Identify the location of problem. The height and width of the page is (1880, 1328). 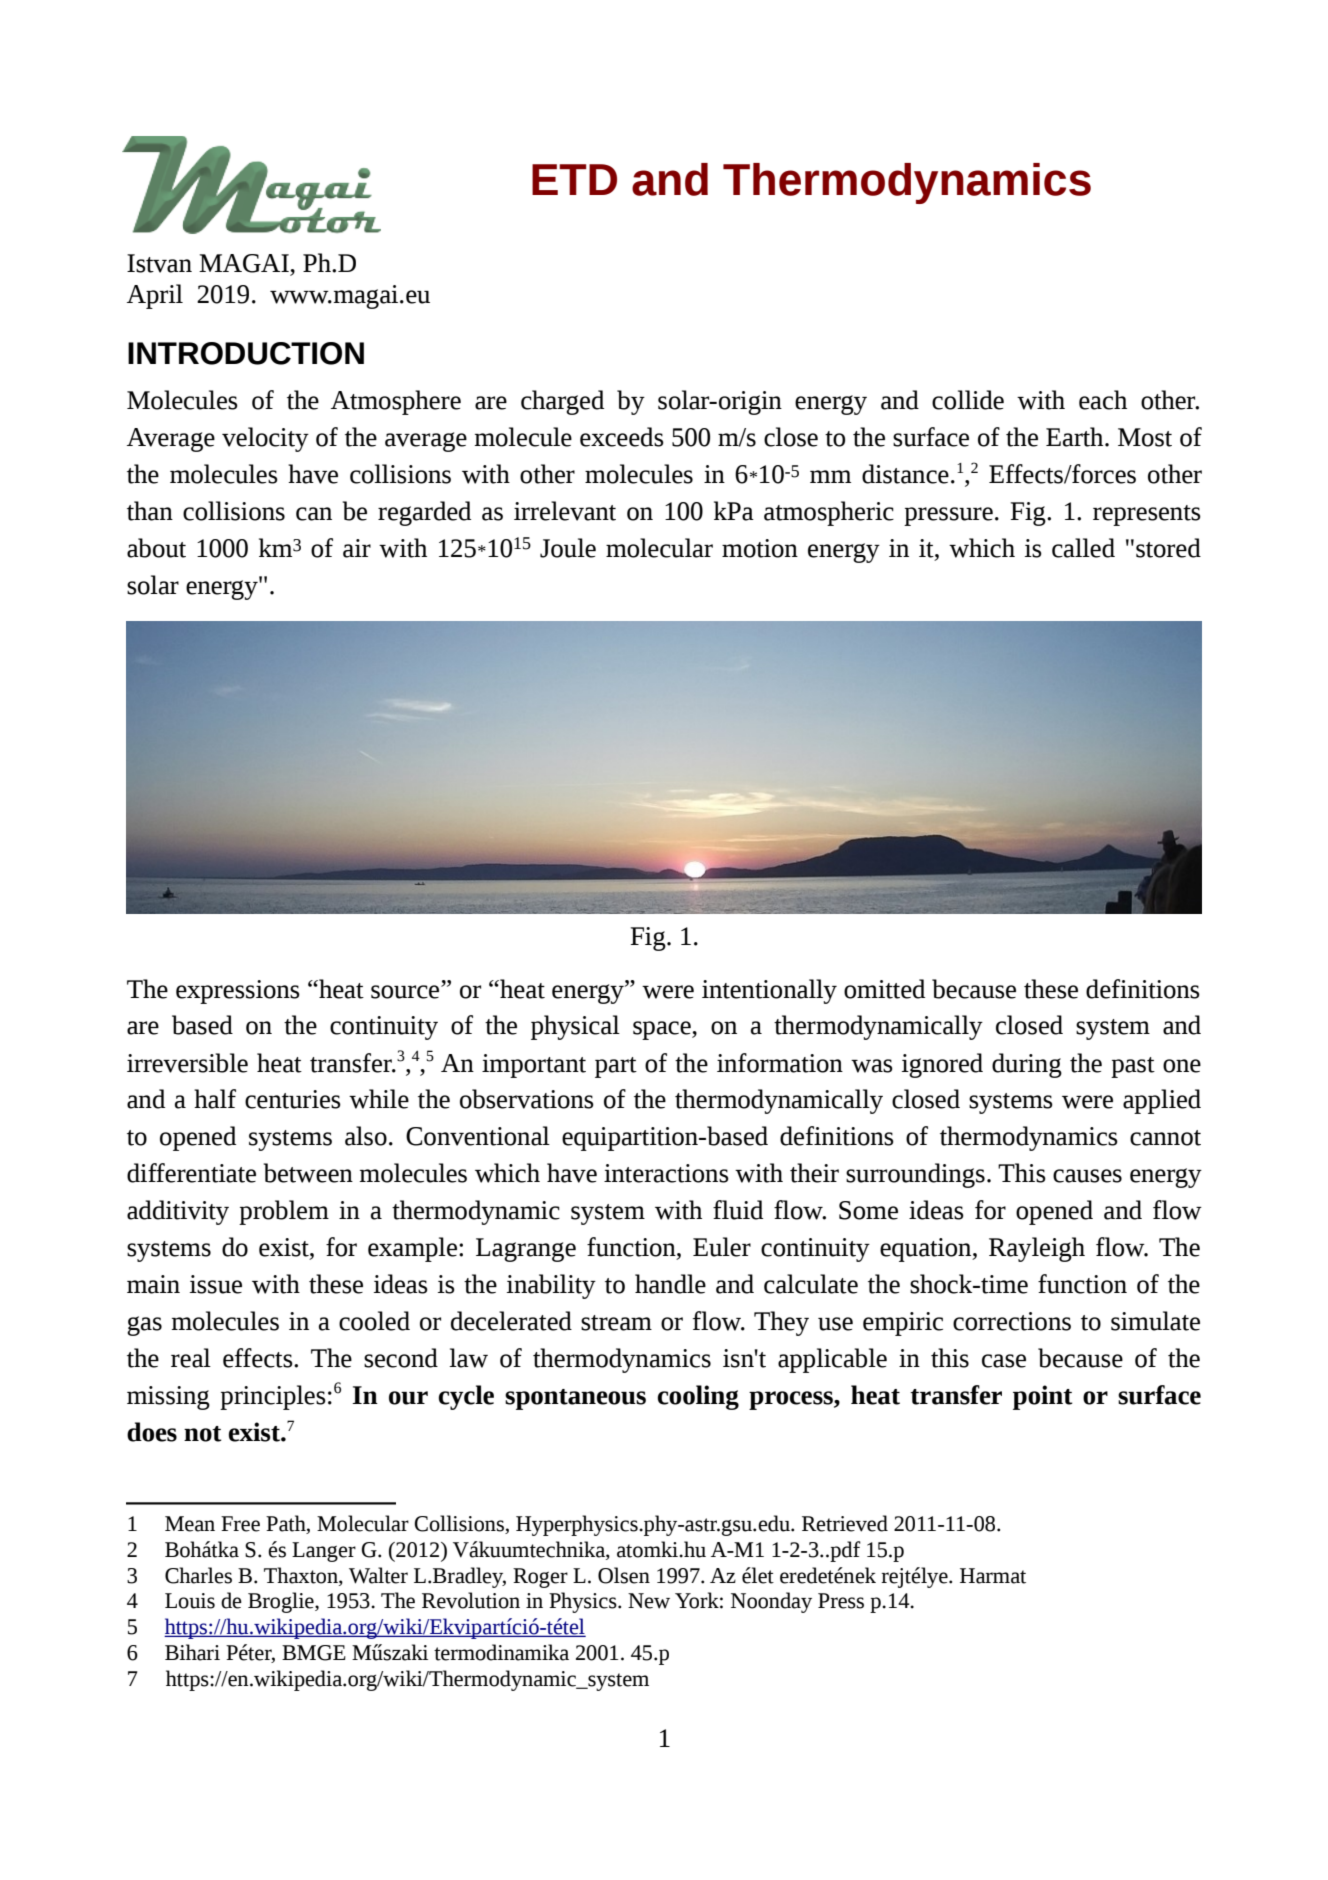
(284, 1212).
